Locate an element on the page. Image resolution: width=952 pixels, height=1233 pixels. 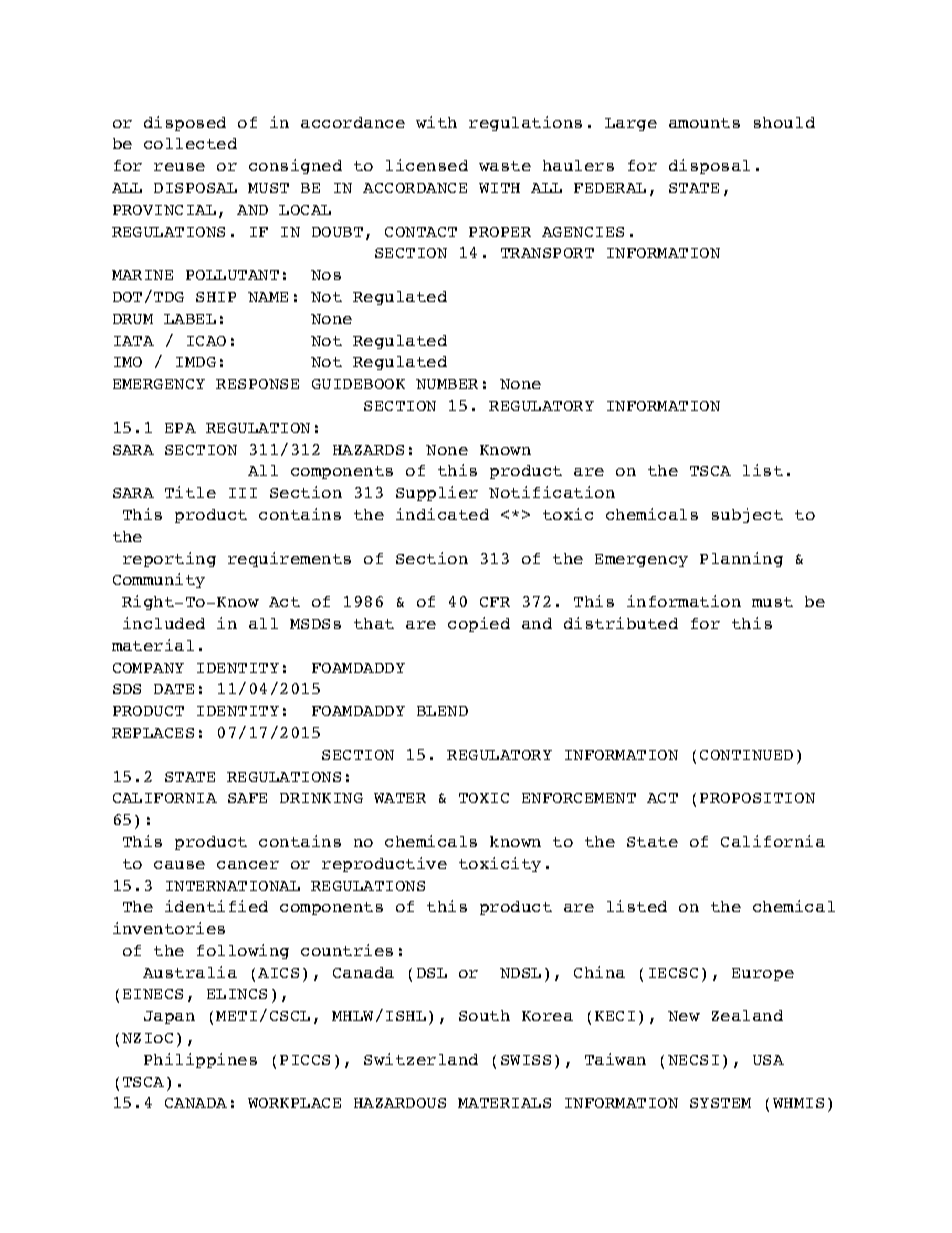
licensed is located at coordinates (427, 165).
